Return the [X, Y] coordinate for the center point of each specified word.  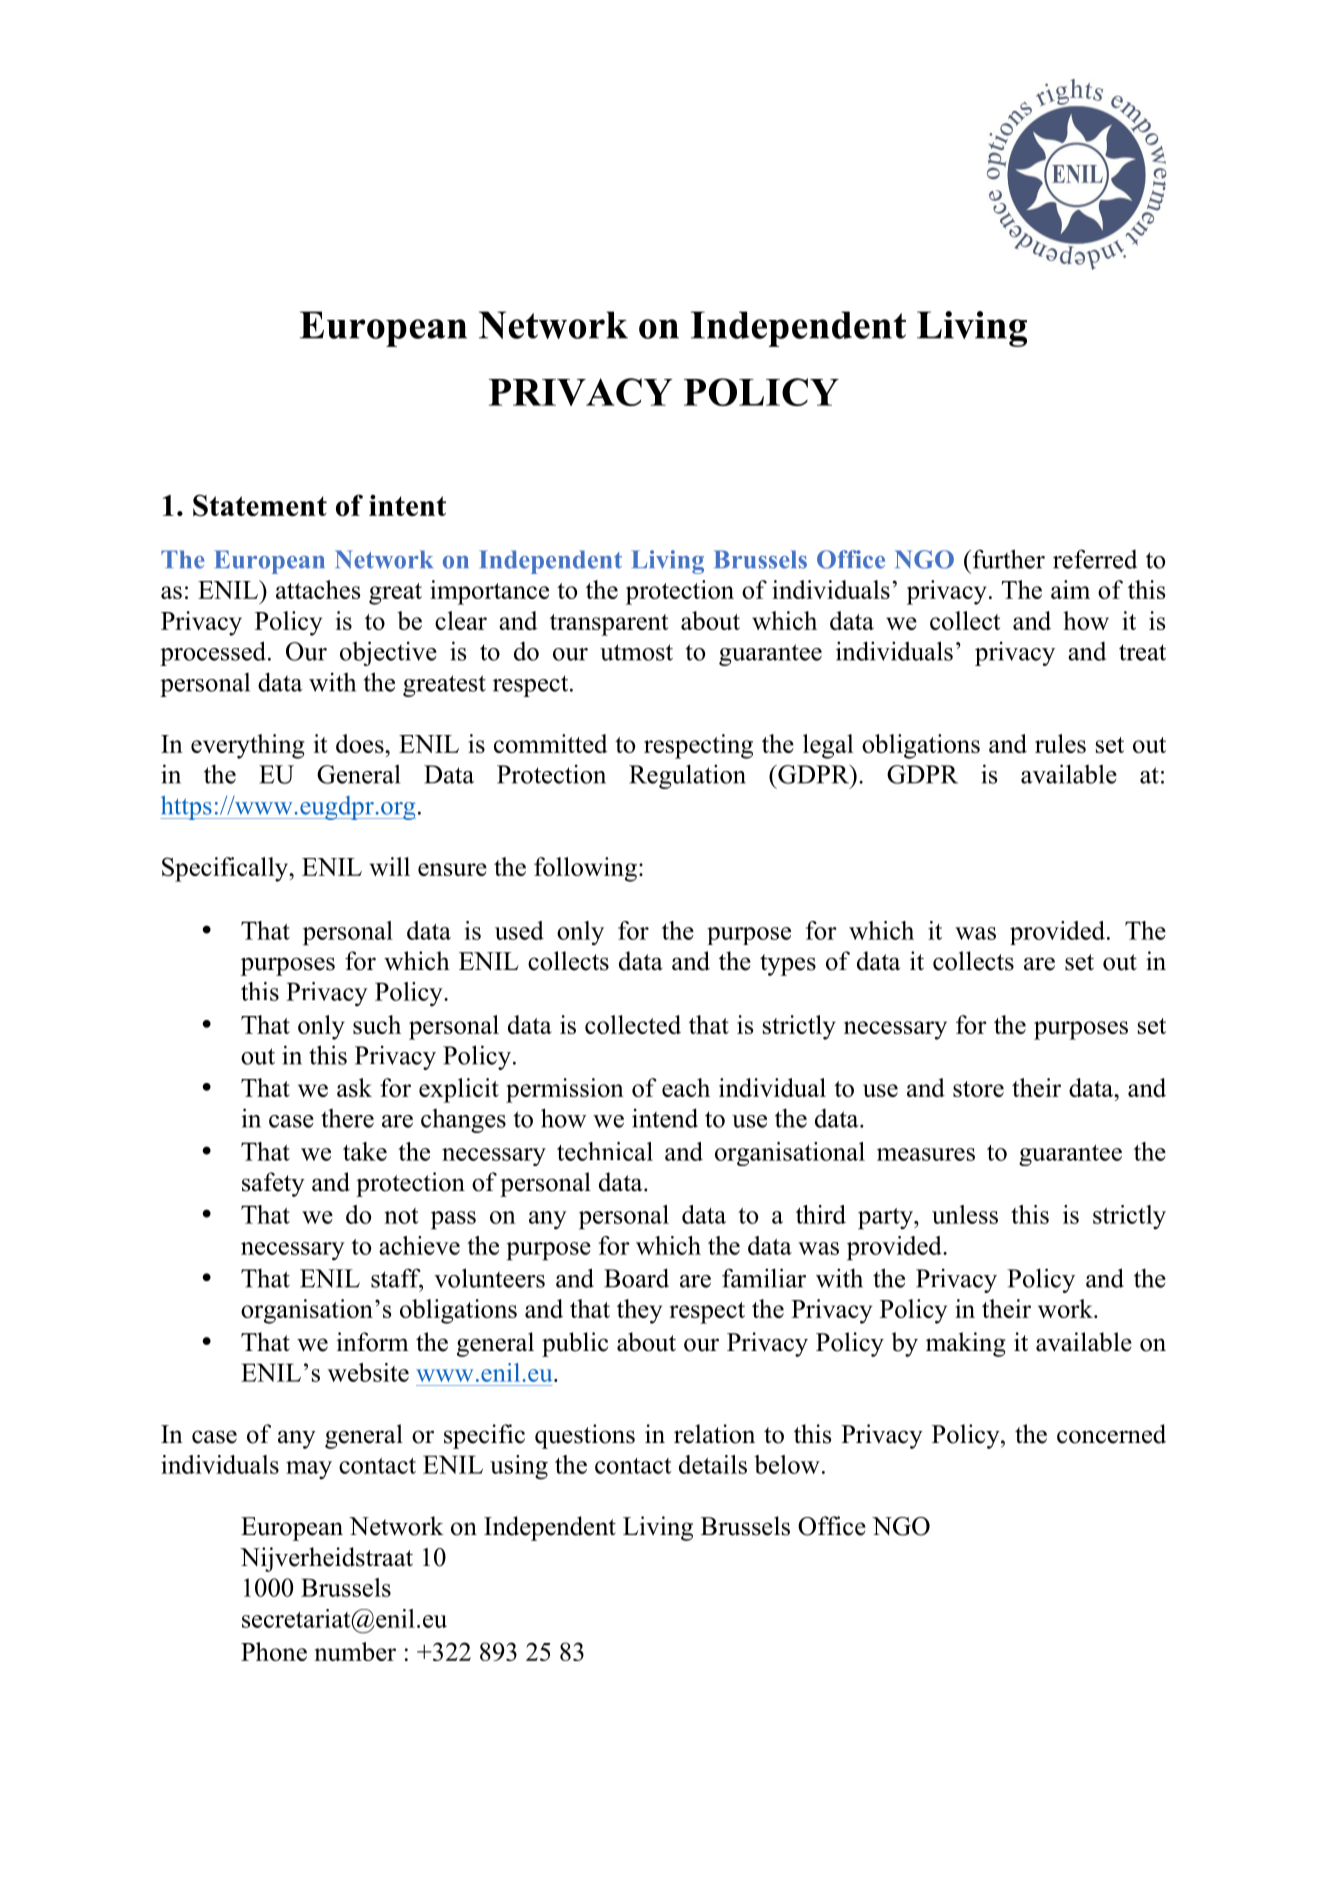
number [355, 1651]
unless [965, 1214]
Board [636, 1278]
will [389, 866]
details [713, 1464]
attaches [318, 589]
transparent [609, 625]
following [585, 869]
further [1007, 559]
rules [1060, 743]
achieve [419, 1245]
